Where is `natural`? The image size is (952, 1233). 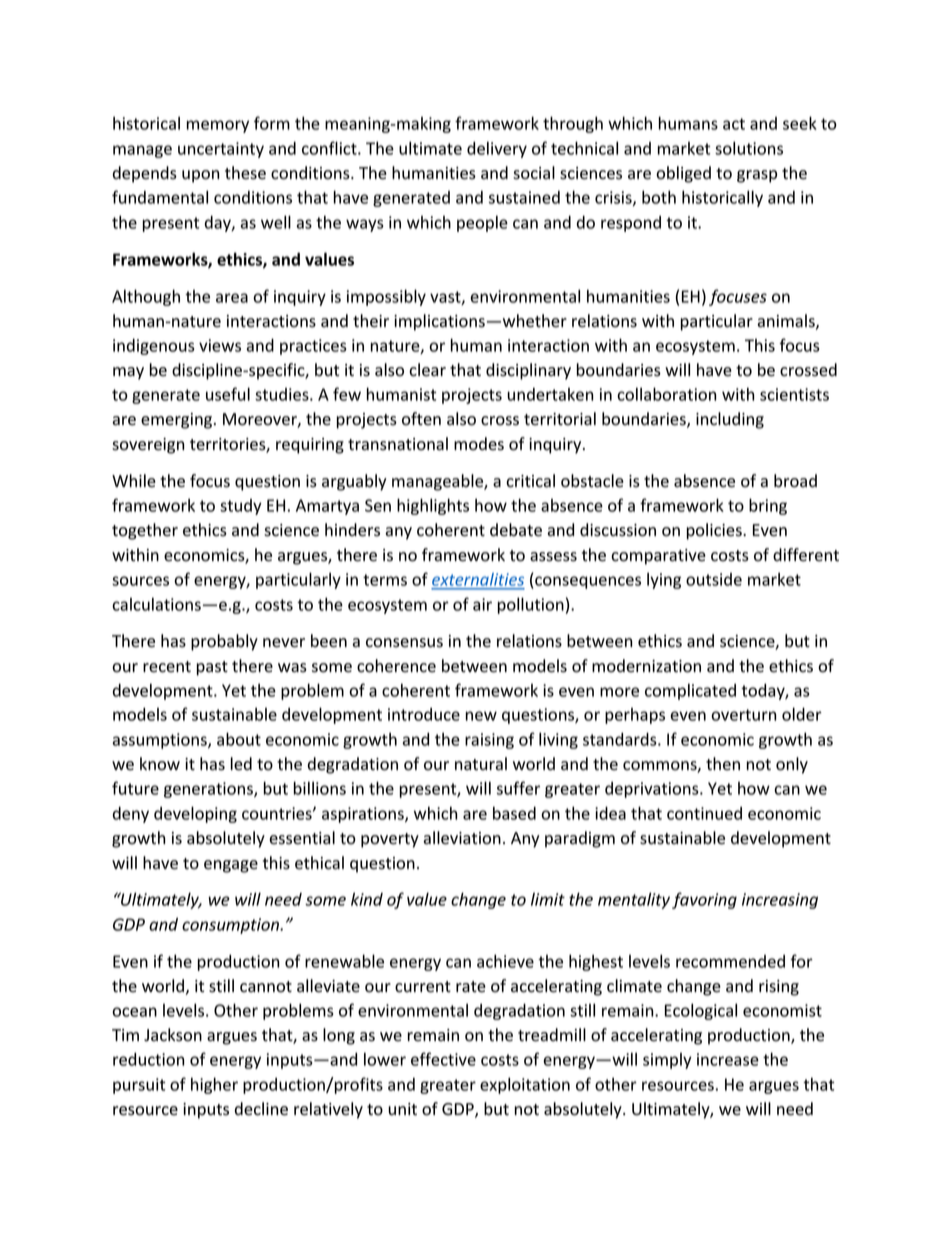
natural is located at coordinates (481, 764).
